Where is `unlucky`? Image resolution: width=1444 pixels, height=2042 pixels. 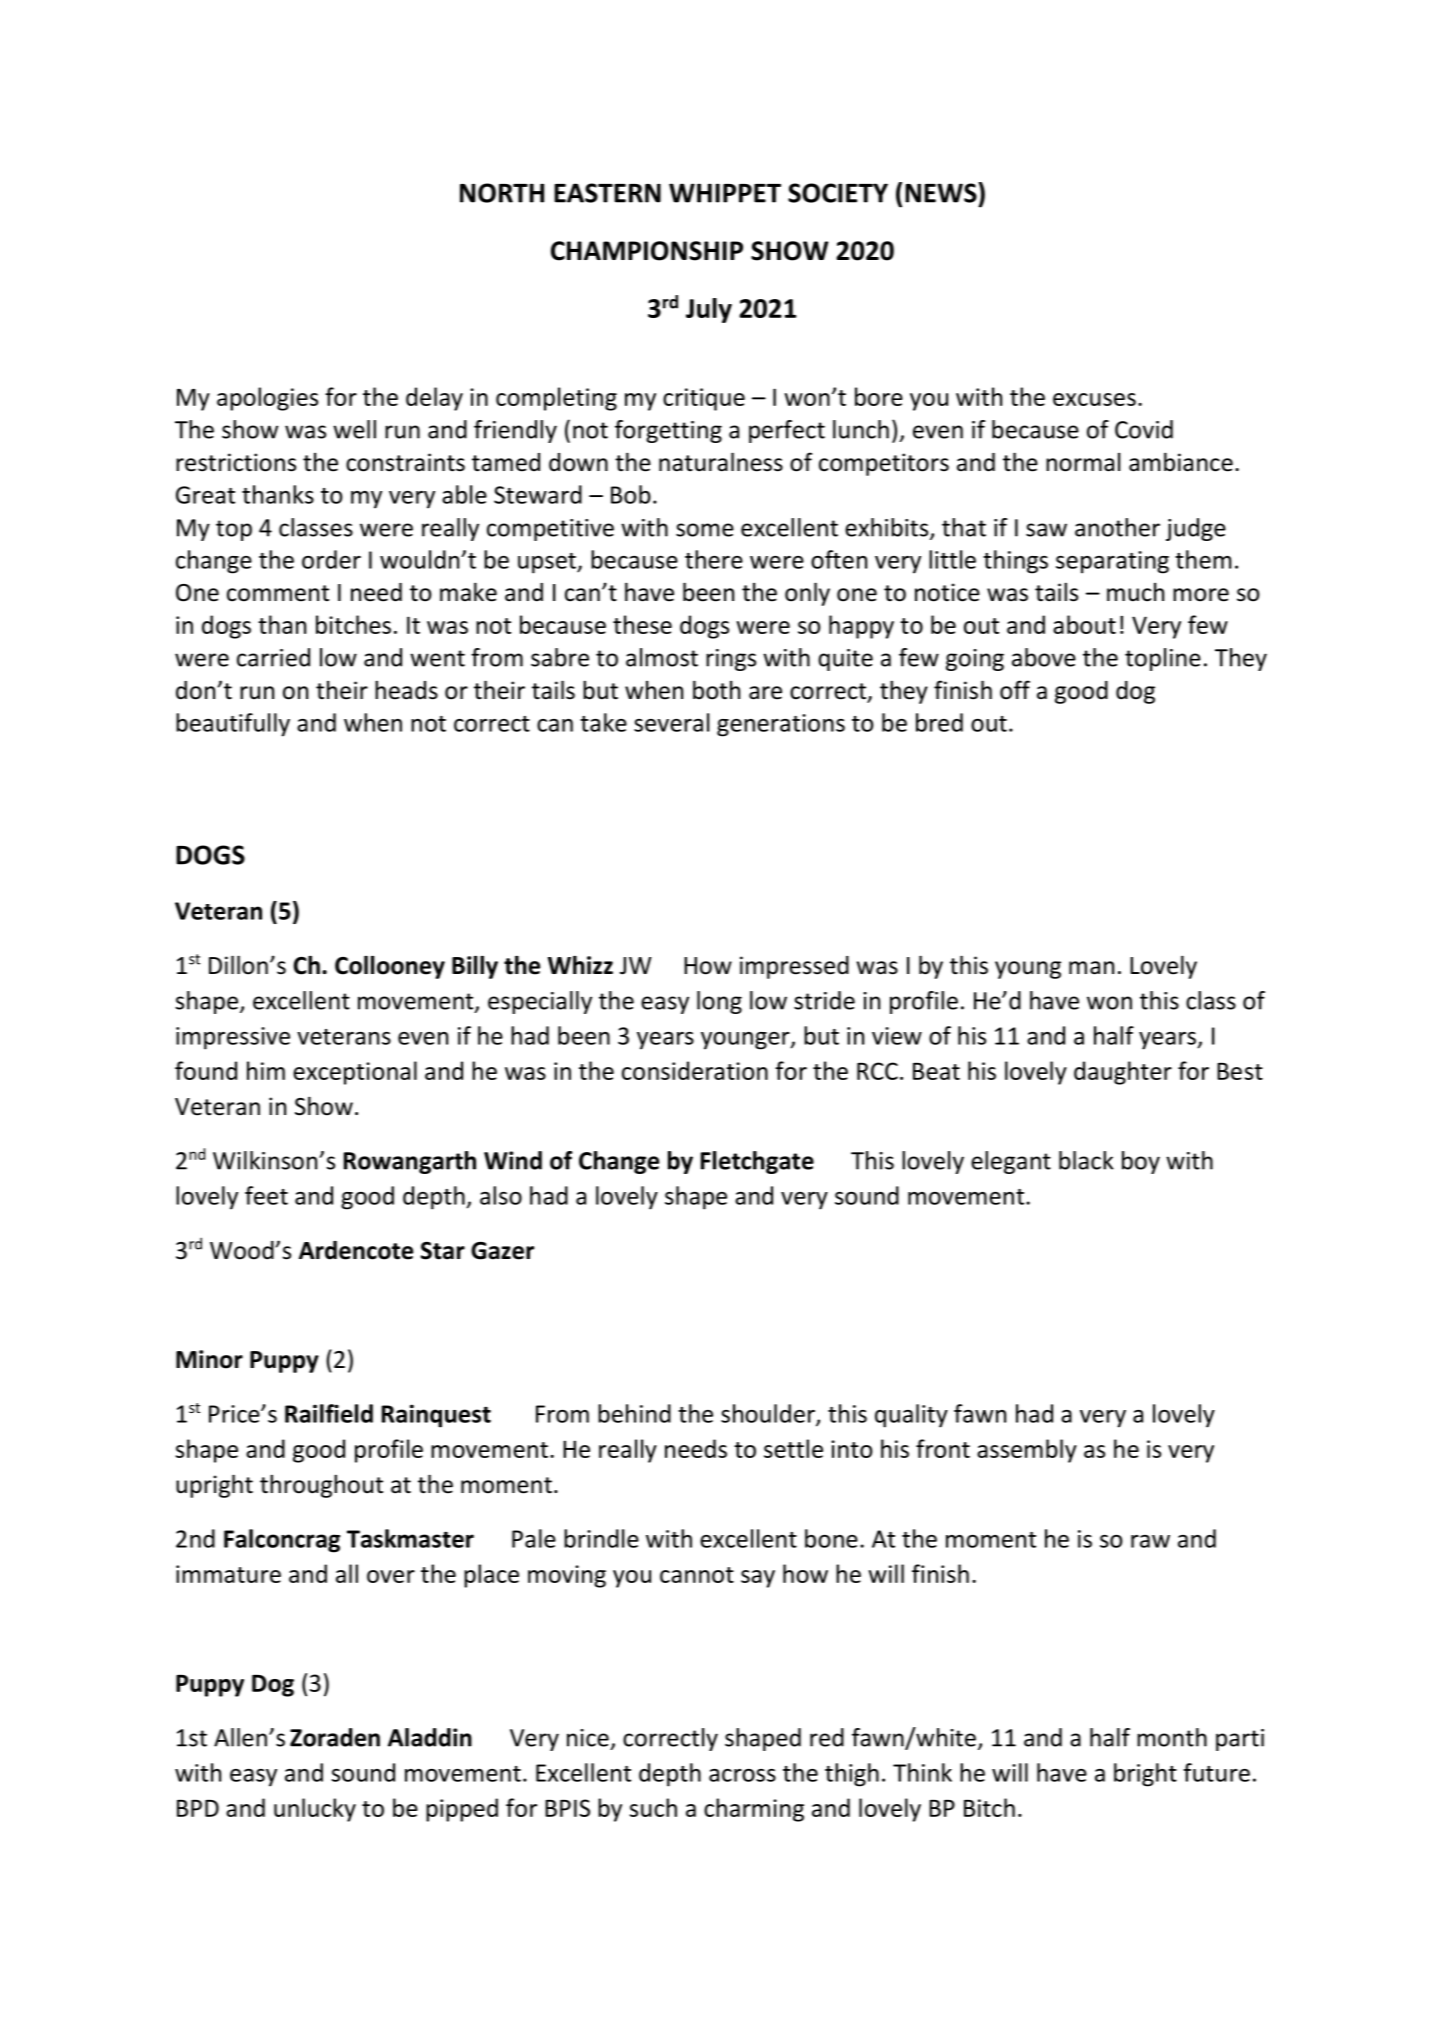 unlucky is located at coordinates (315, 1810).
